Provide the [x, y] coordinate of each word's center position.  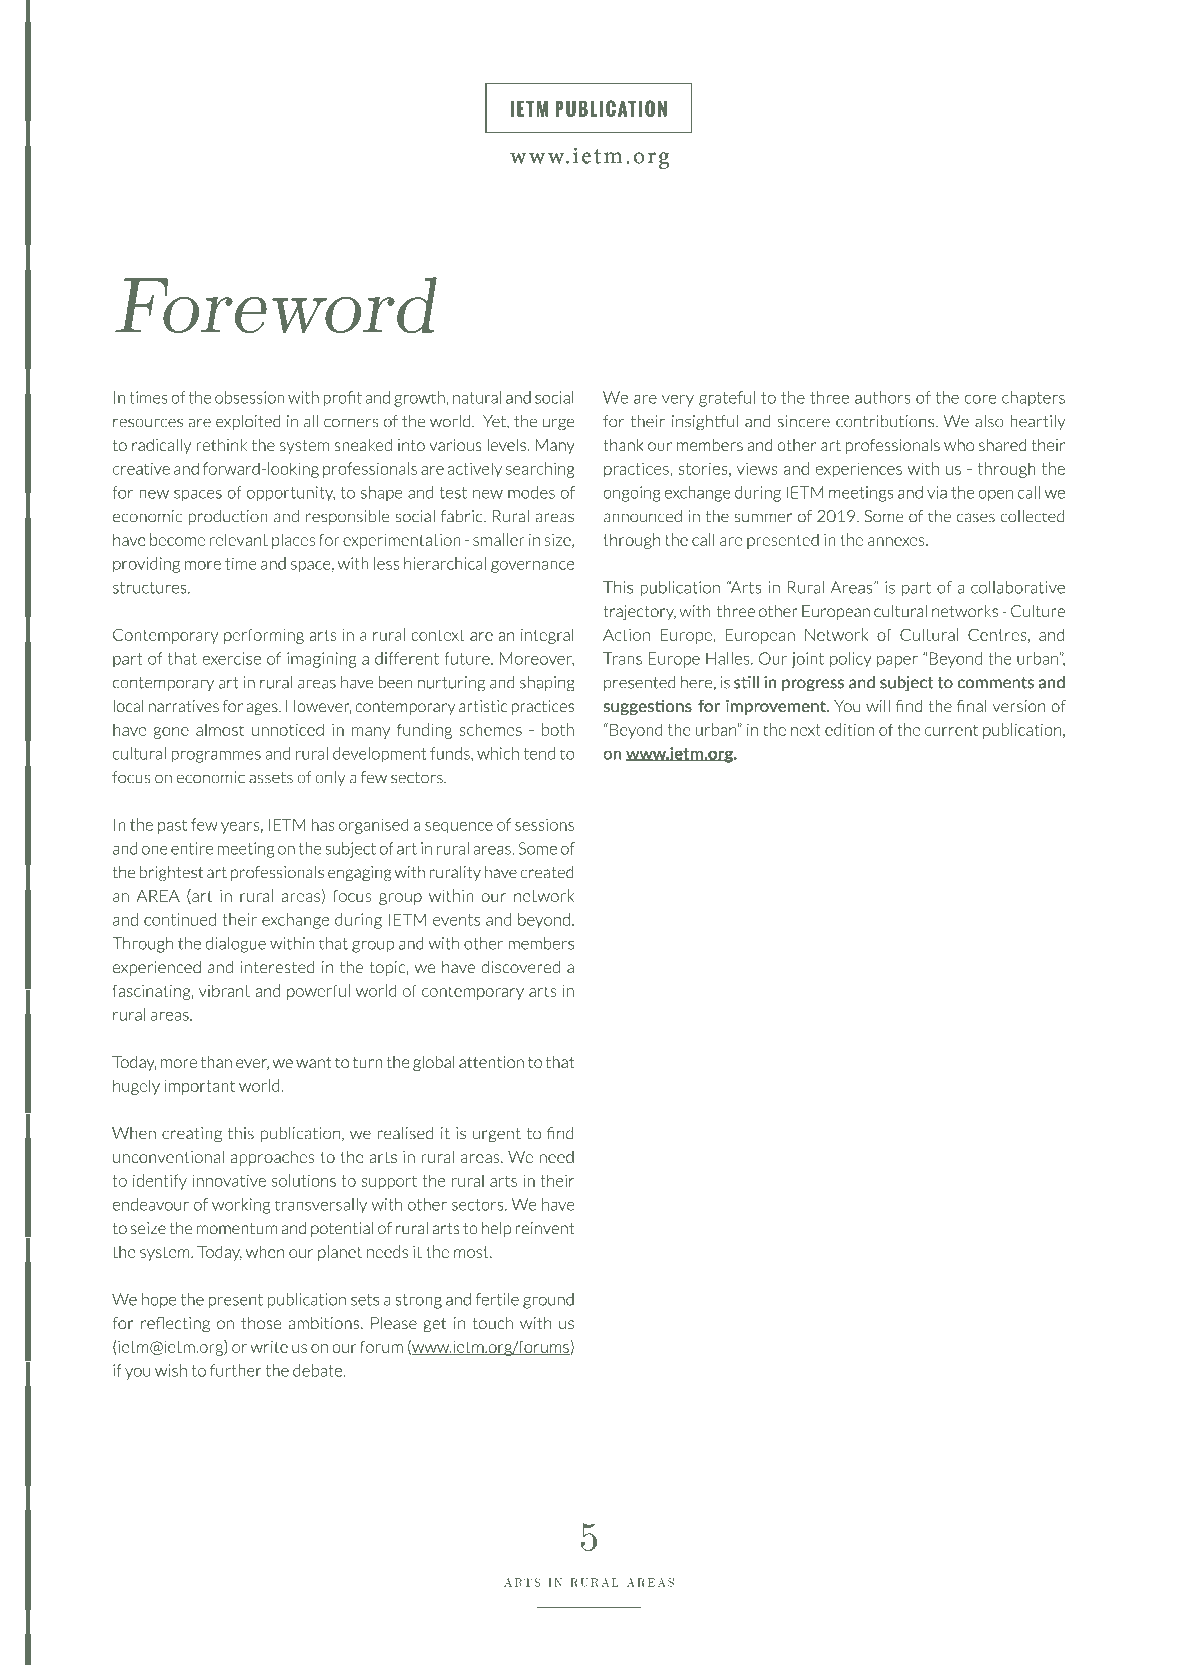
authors [883, 397]
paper [897, 662]
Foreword [276, 305]
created [547, 872]
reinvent [544, 1228]
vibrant [224, 990]
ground [548, 1301]
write [269, 1347]
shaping [547, 684]
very [678, 401]
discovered [520, 966]
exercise [231, 658]
